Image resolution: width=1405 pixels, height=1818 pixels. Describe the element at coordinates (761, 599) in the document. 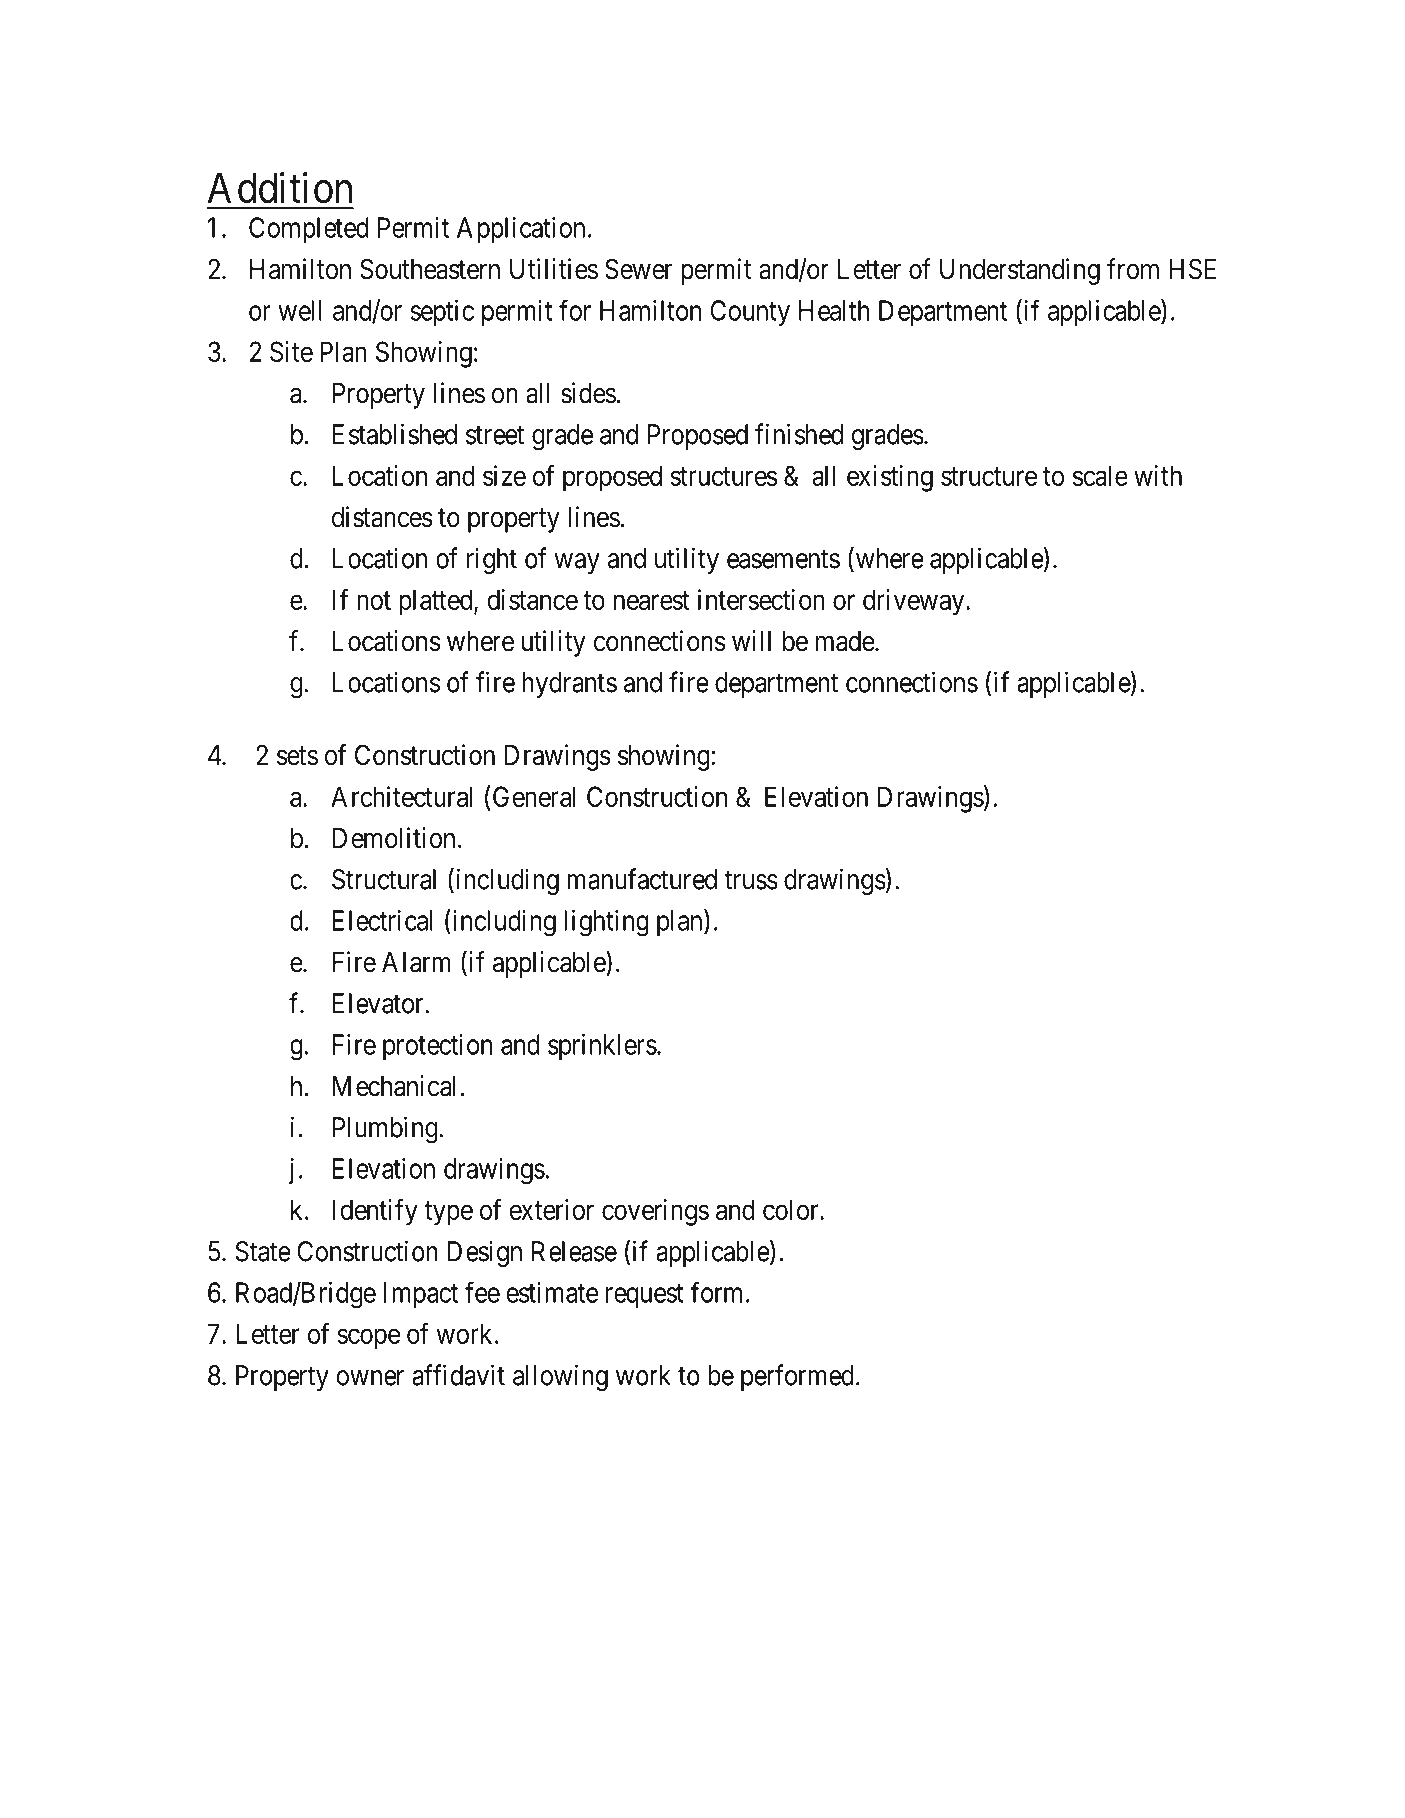

I see `intersection` at that location.
